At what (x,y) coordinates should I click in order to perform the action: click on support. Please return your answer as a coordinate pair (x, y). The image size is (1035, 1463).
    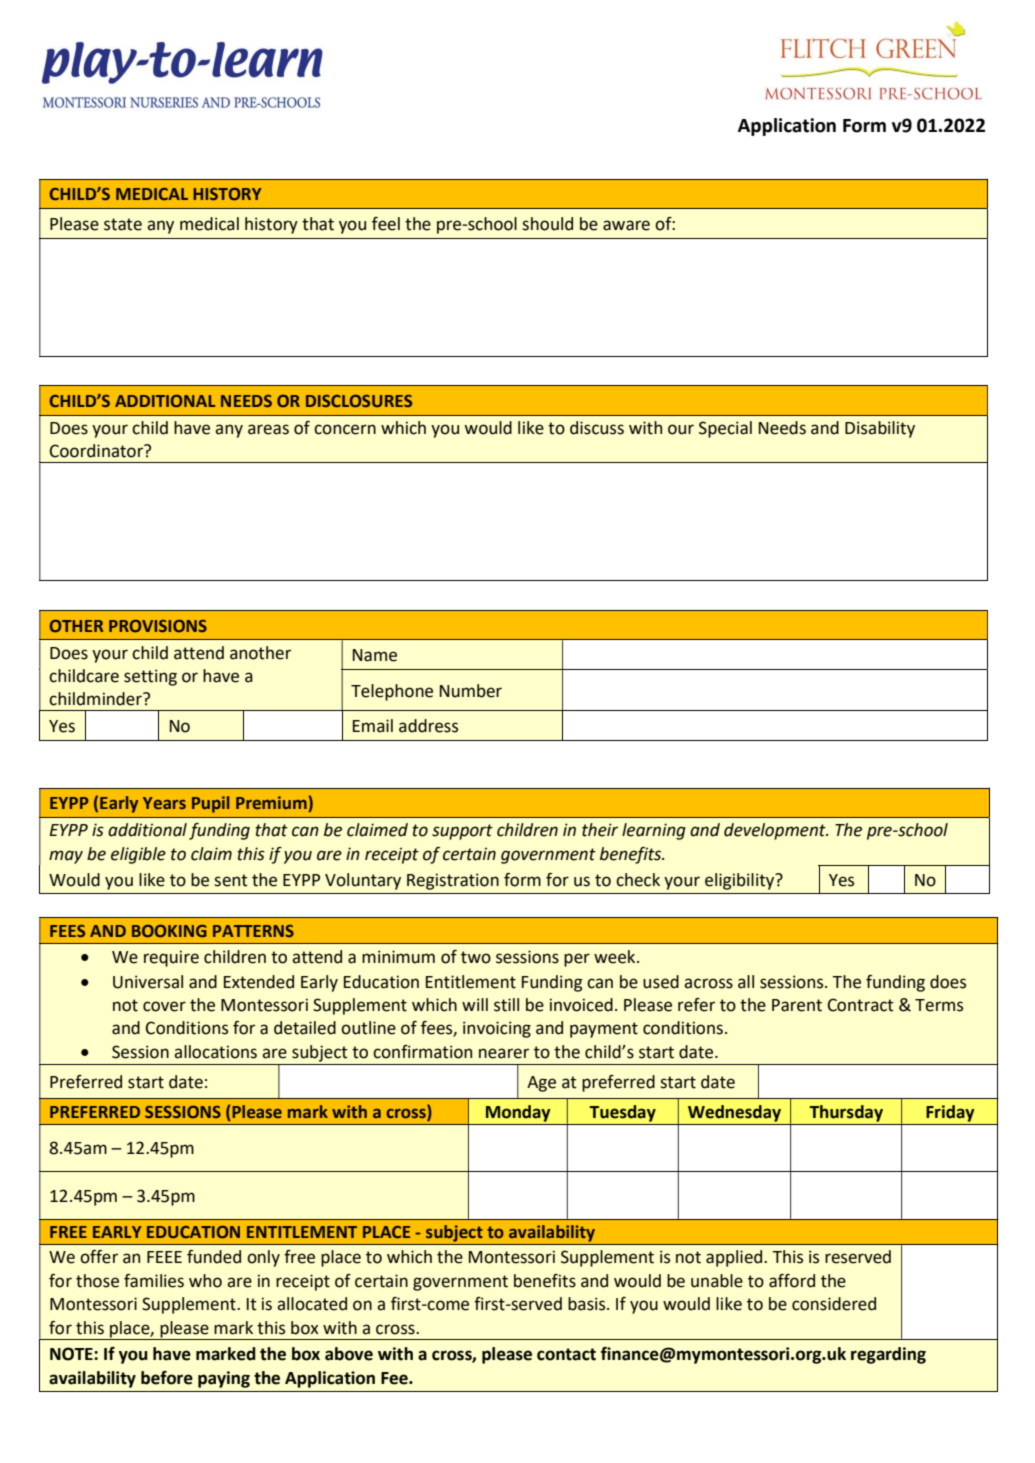
    Looking at the image, I should click on (462, 832).
